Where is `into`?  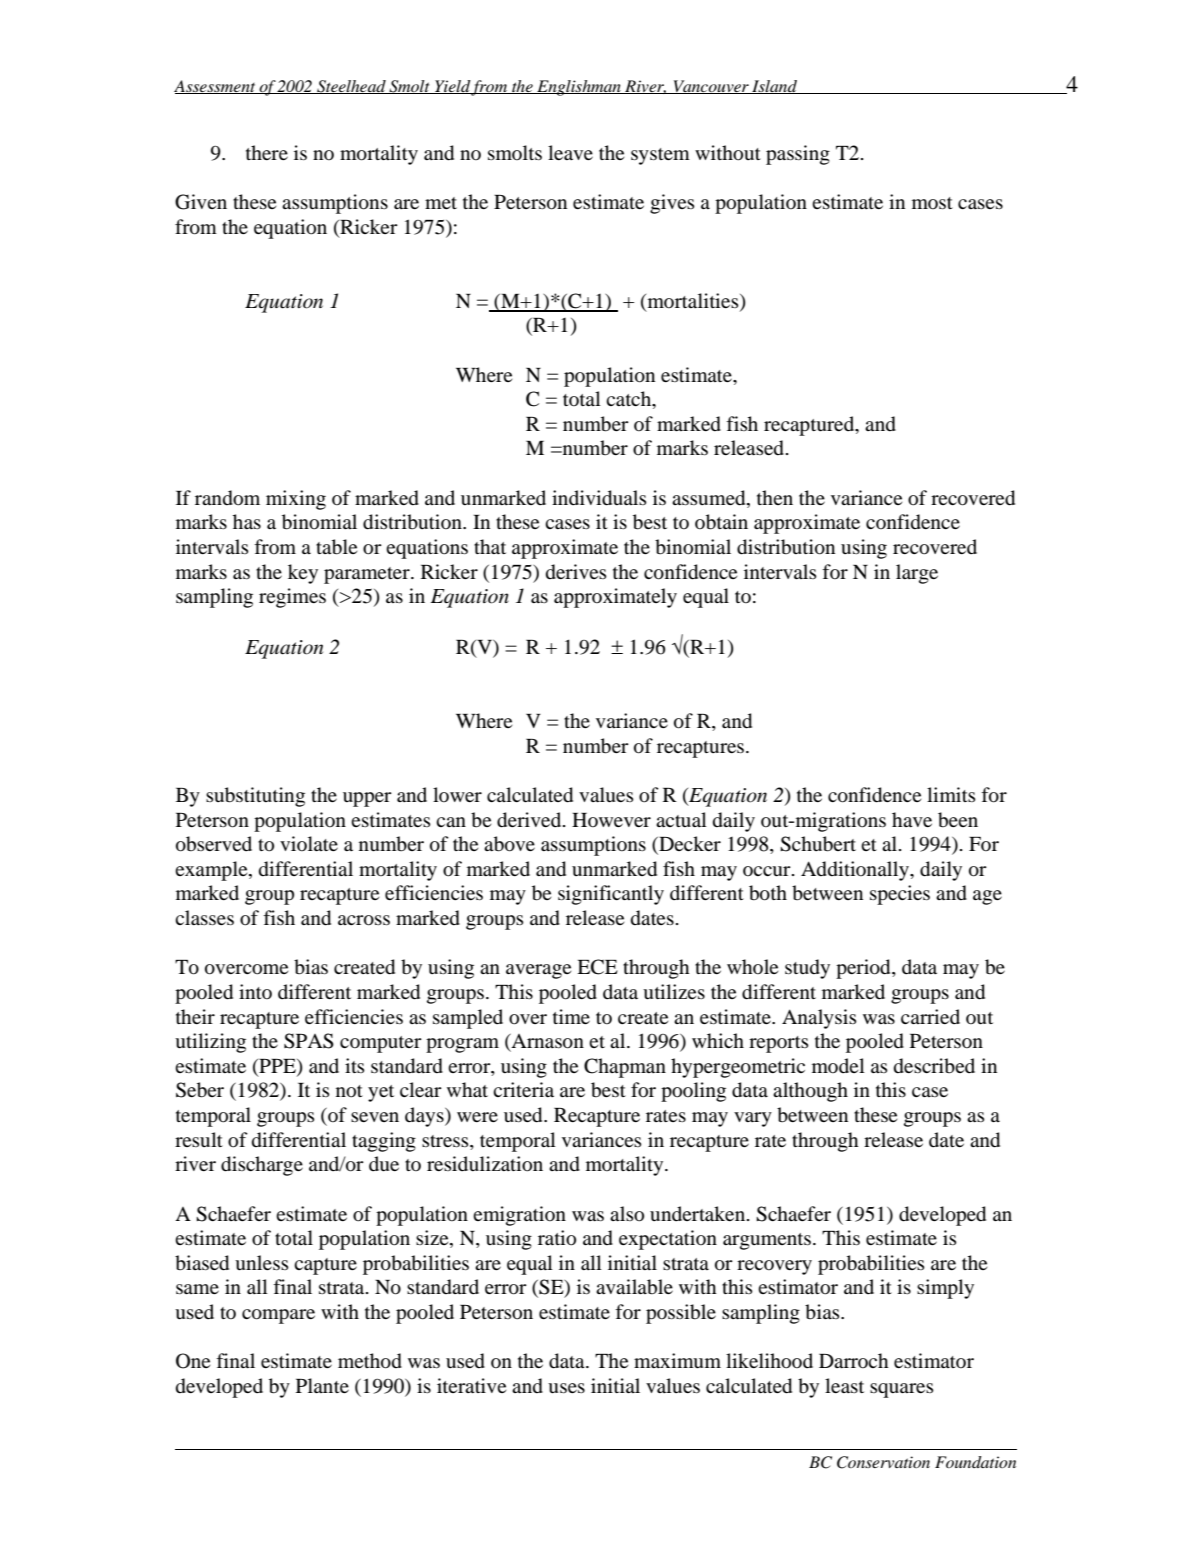 into is located at coordinates (255, 991).
